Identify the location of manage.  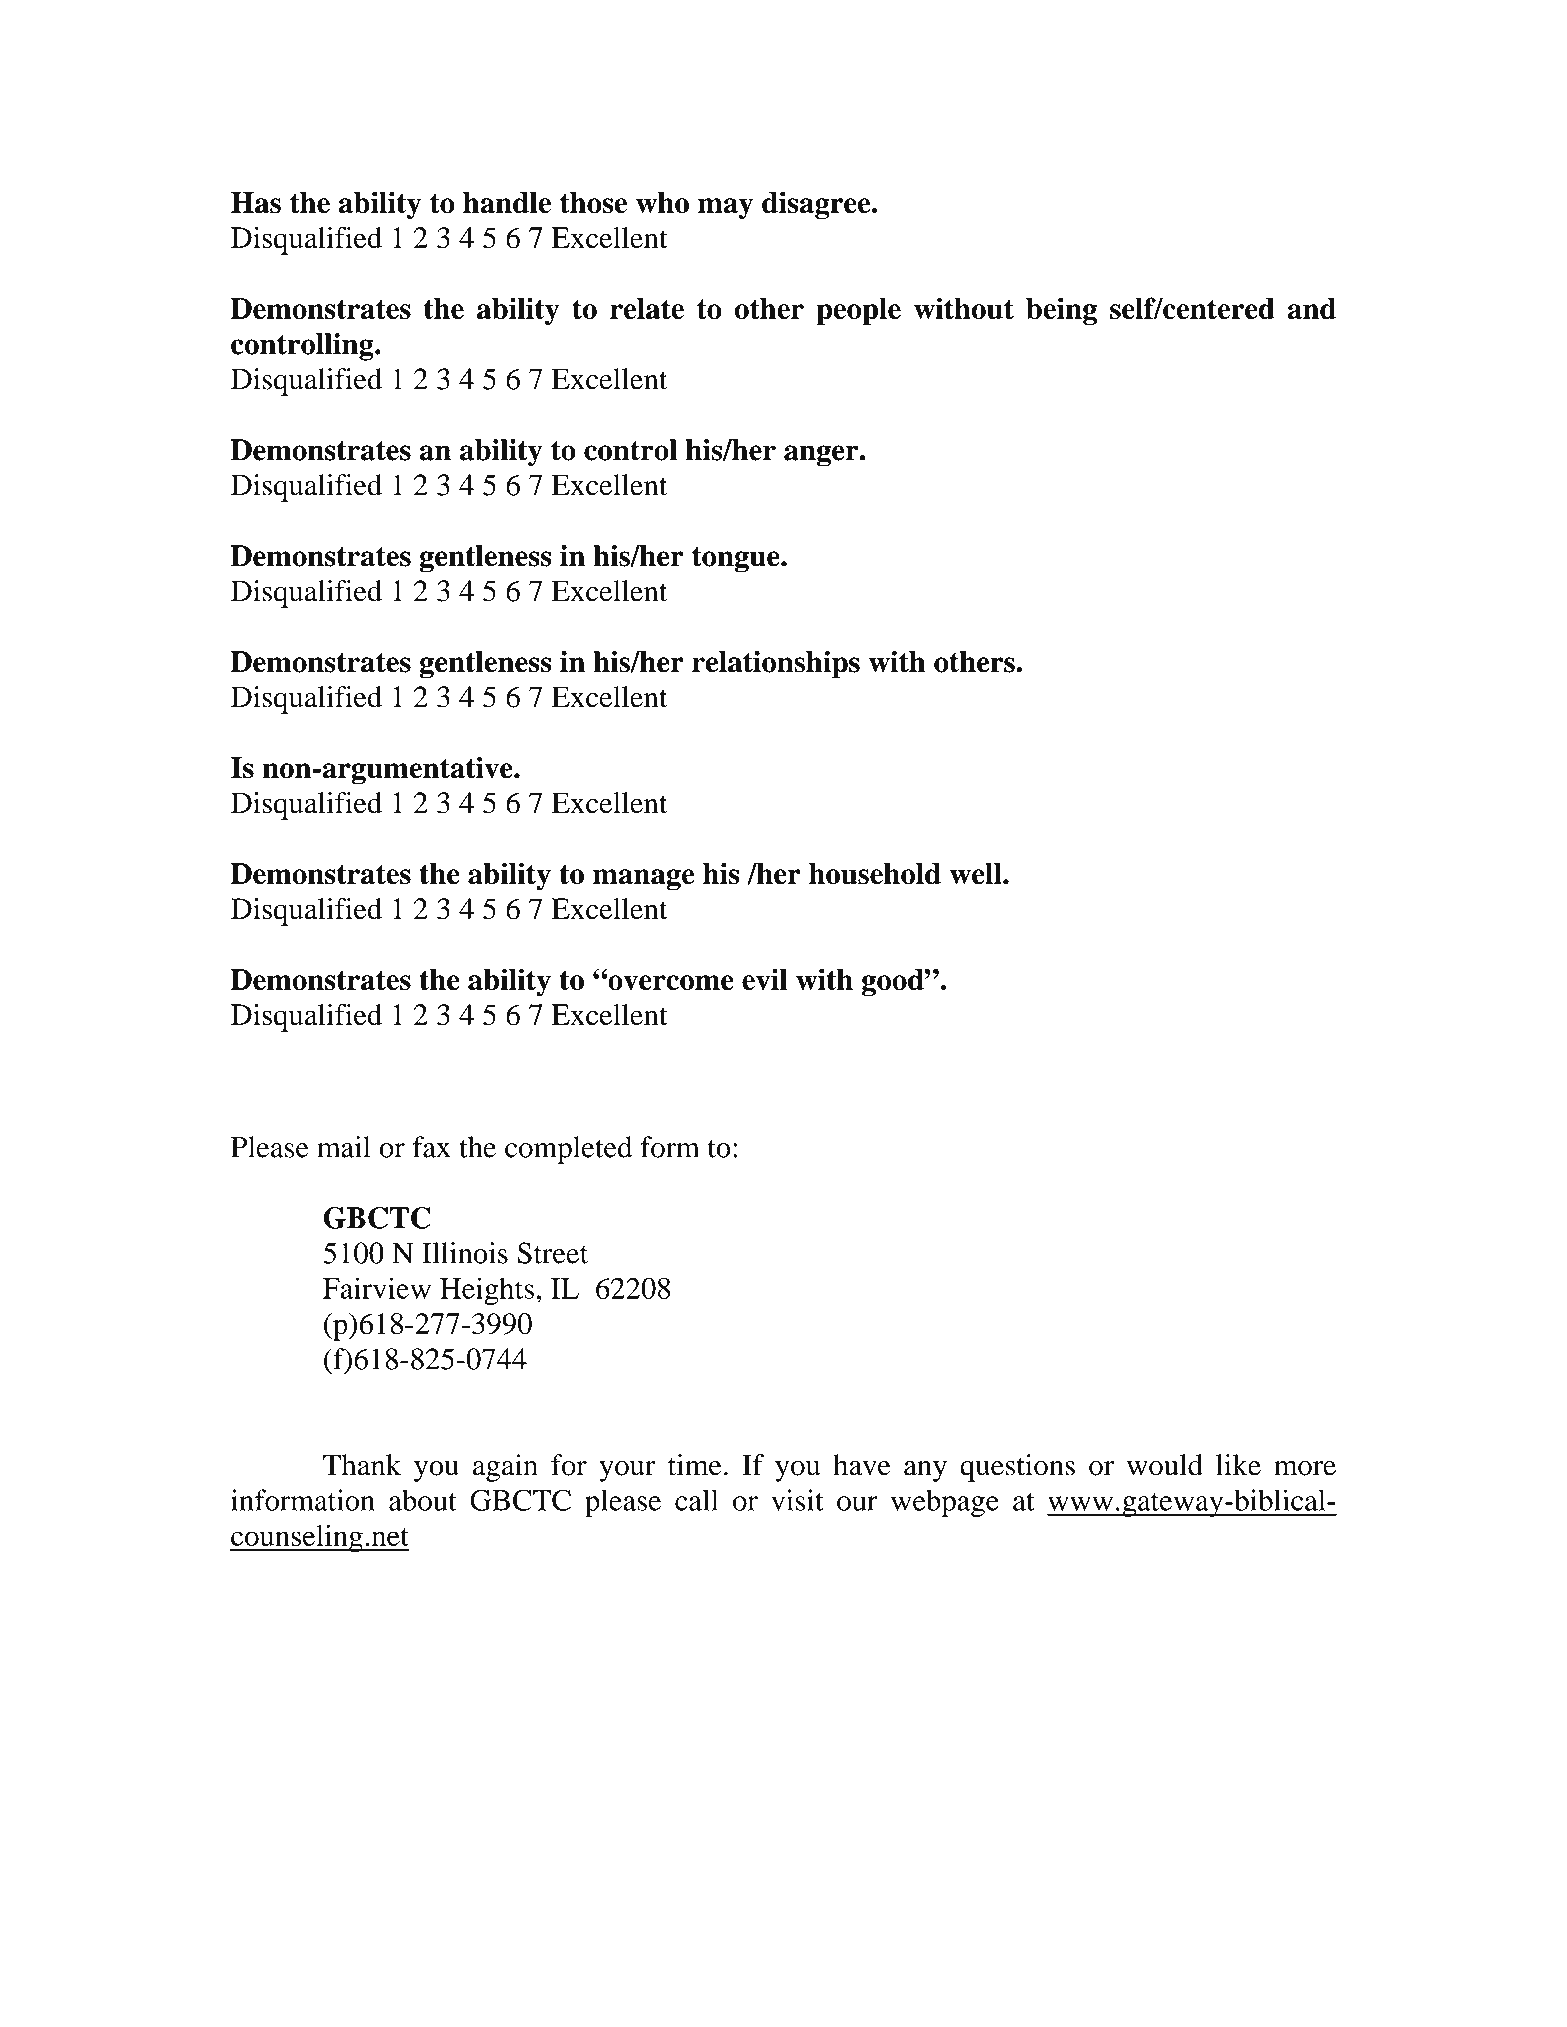
(643, 880).
